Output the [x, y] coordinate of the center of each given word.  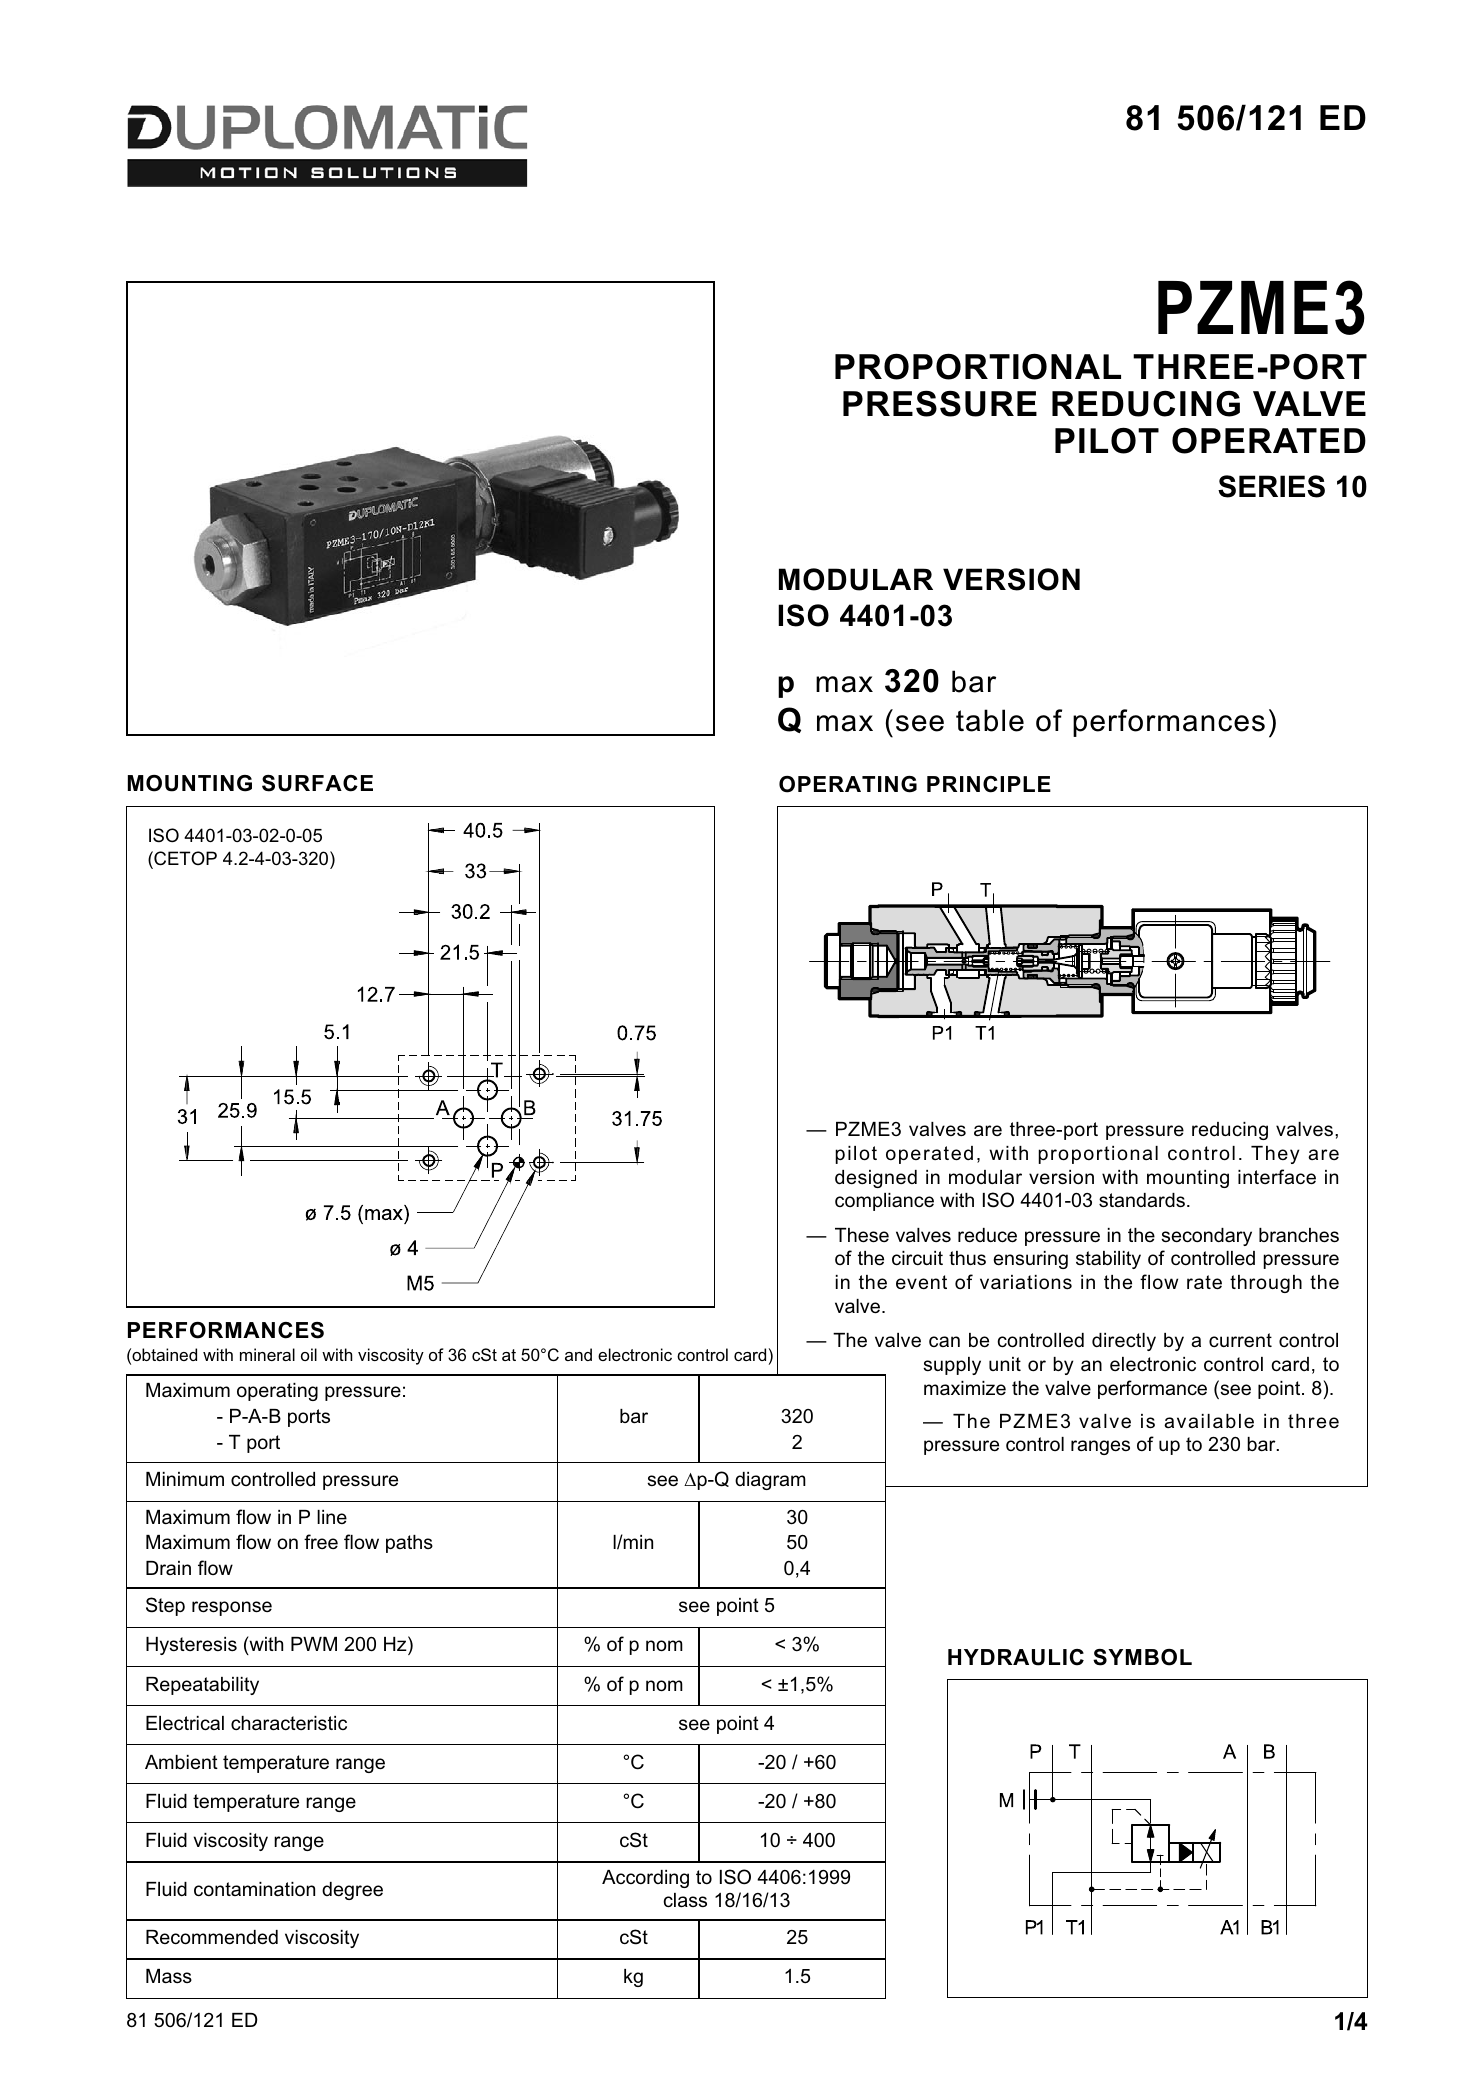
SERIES [1271, 486]
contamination [254, 1889]
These [862, 1235]
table [990, 720]
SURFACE [317, 783]
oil [309, 1354]
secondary [1206, 1237]
